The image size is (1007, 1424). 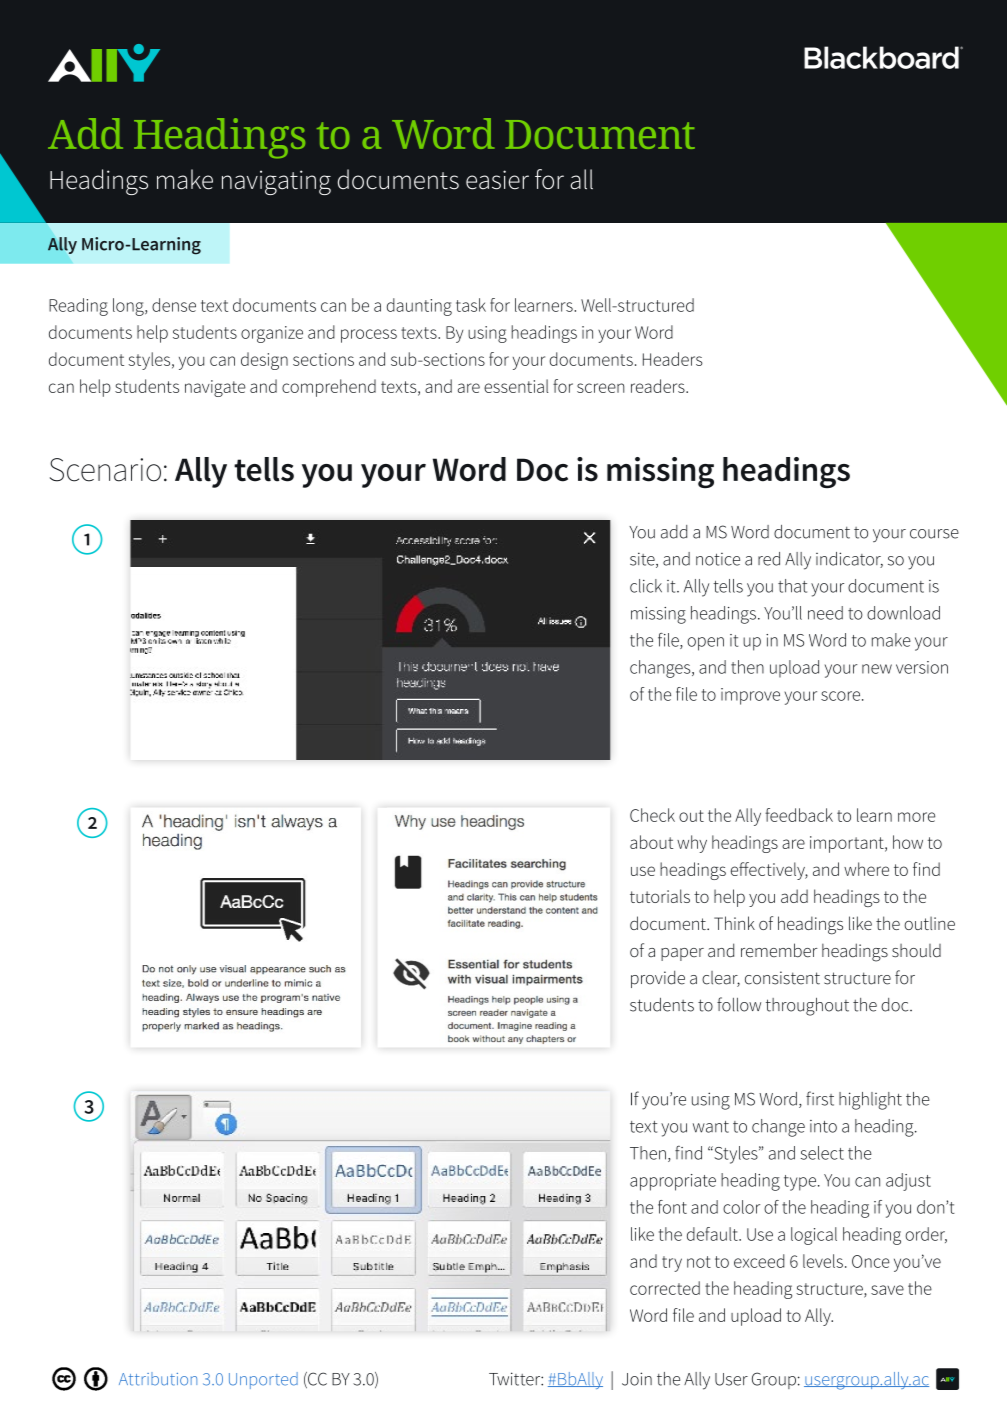 What do you see at coordinates (276, 182) in the page?
I see `navigating` at bounding box center [276, 182].
